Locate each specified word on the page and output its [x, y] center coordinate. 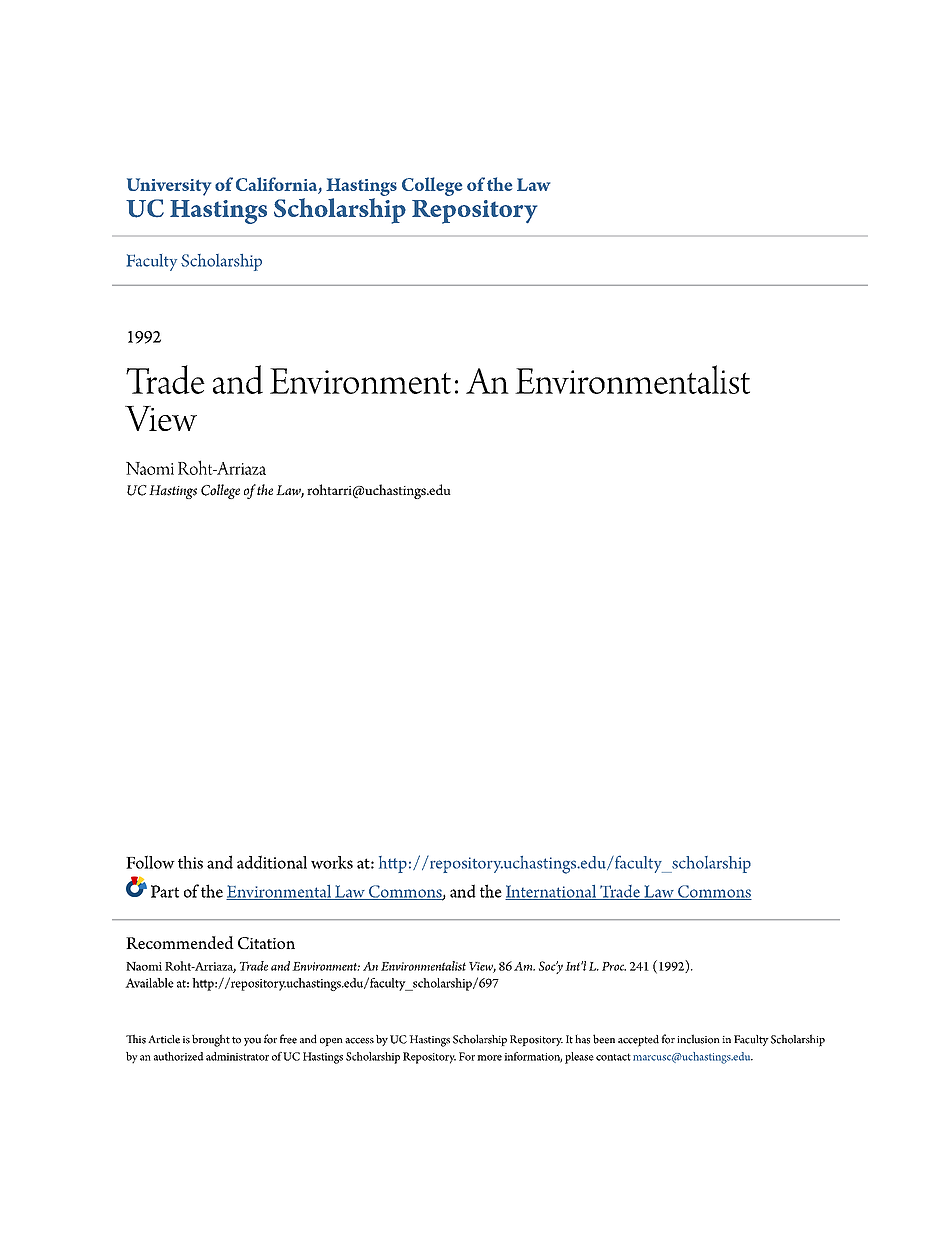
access [359, 1041]
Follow [150, 862]
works [332, 862]
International [552, 892]
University [169, 187]
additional [272, 862]
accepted [638, 1041]
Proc [614, 966]
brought [211, 1040]
